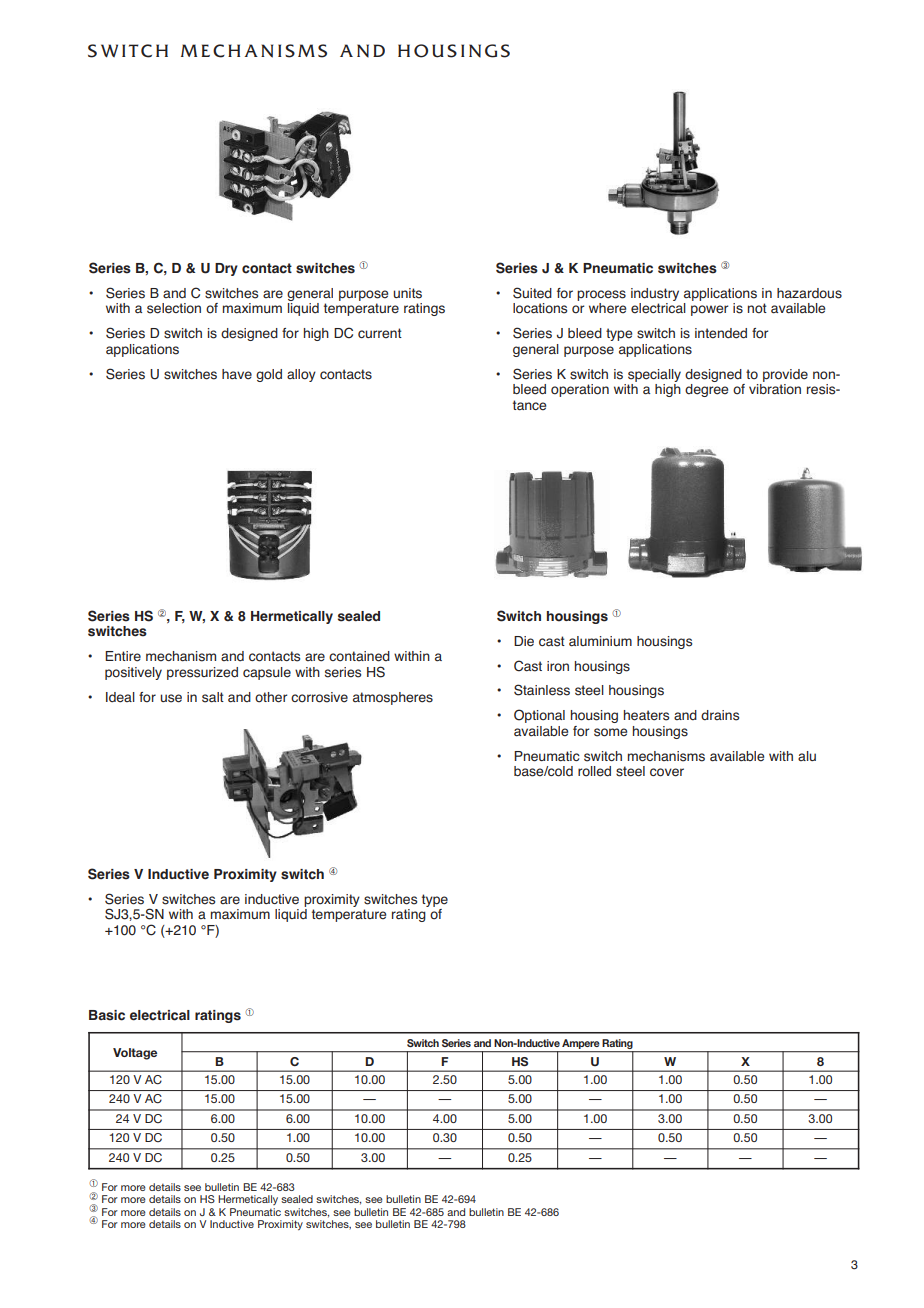  I want to click on rolled, so click(594, 771).
